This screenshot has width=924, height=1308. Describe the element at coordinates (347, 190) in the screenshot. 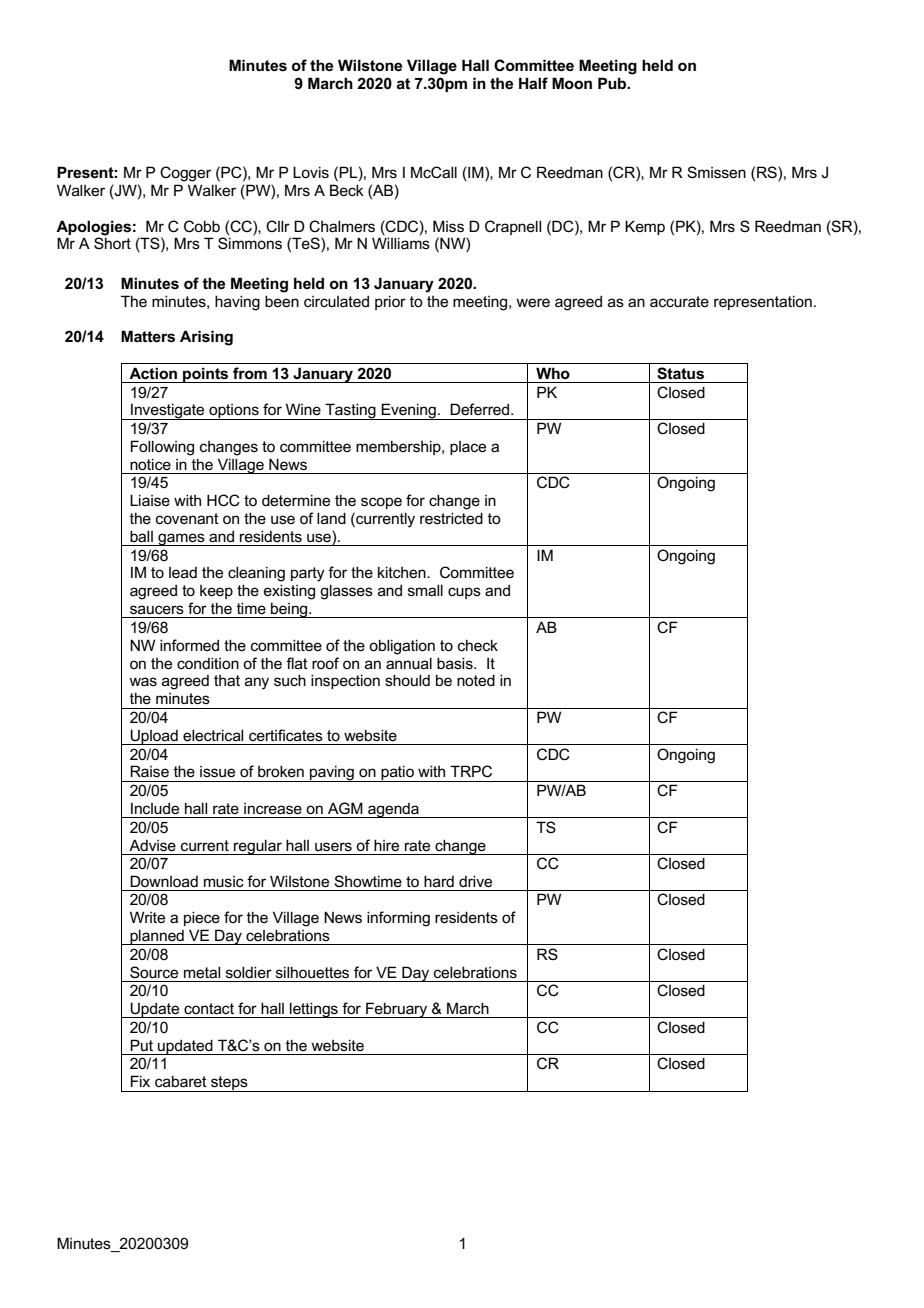

I see `Beck` at that location.
